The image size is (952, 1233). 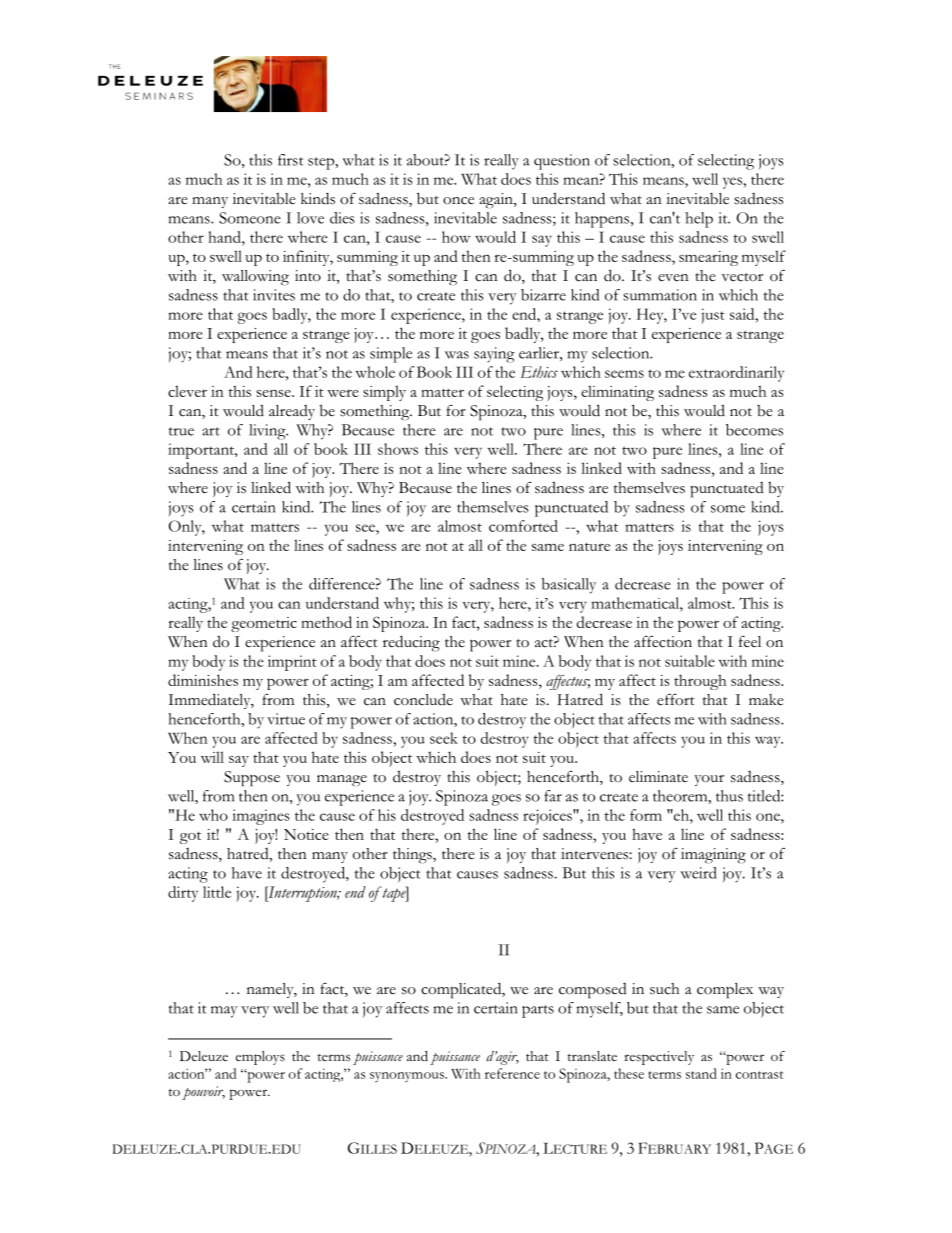 I want to click on reducing, so click(x=411, y=643).
